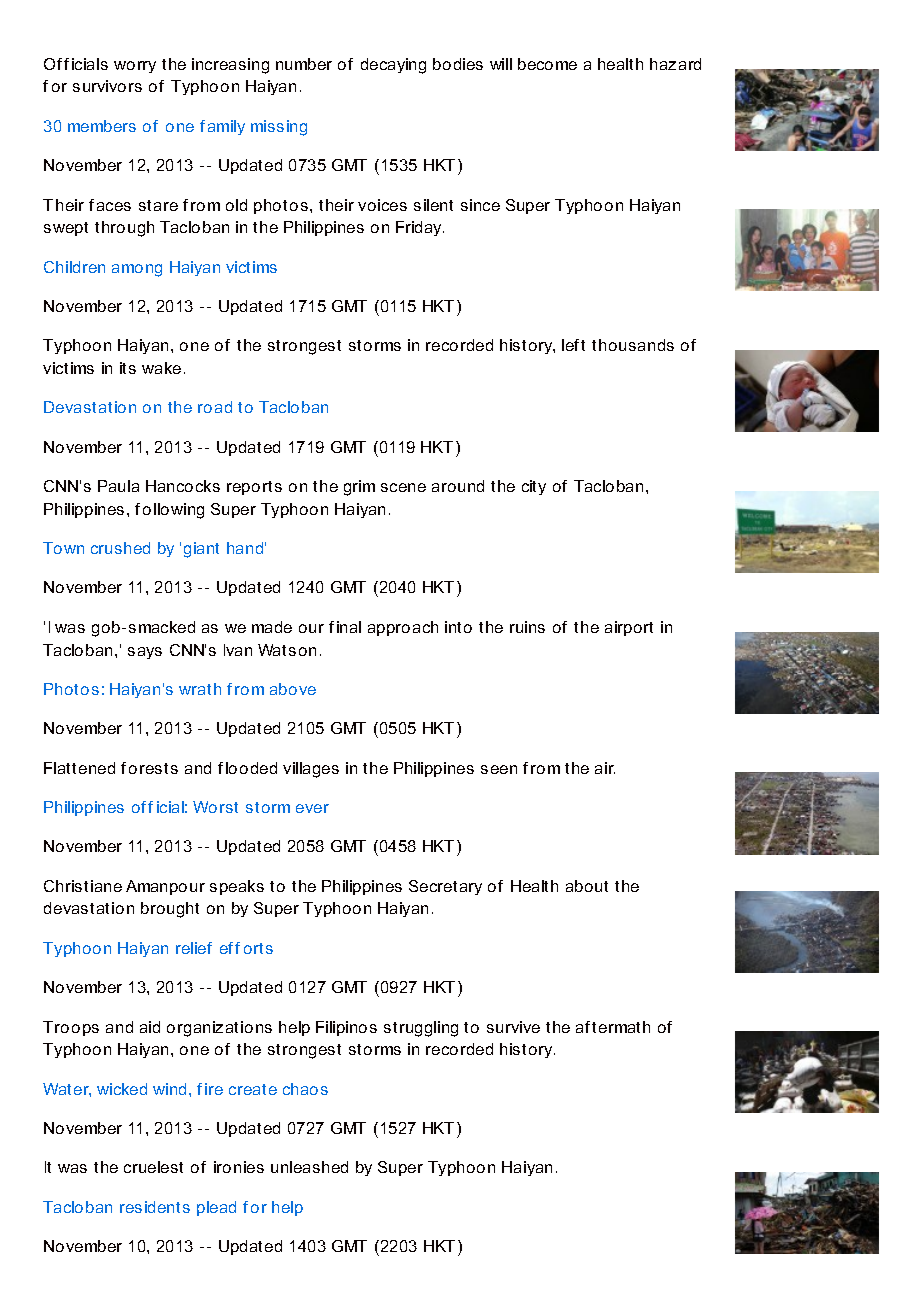 This screenshot has width=924, height=1308. Describe the element at coordinates (153, 1167) in the screenshot. I see `cruelest` at that location.
